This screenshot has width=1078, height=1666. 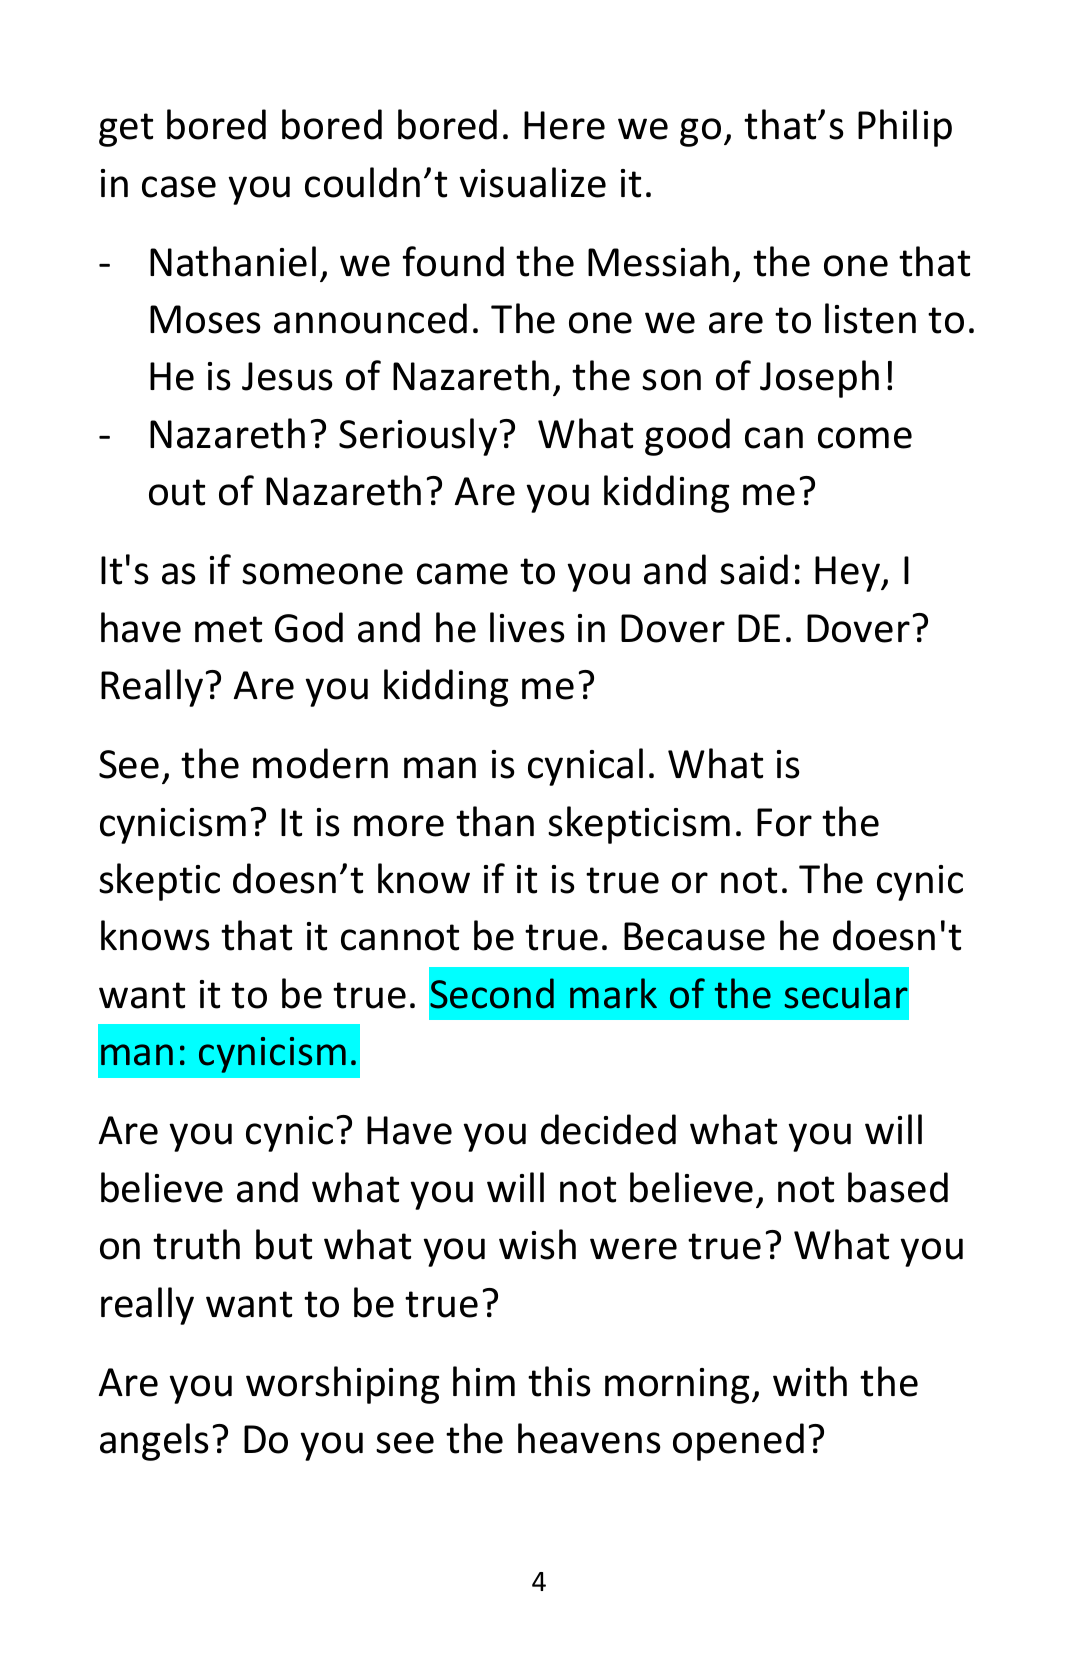 What do you see at coordinates (179, 187) in the screenshot?
I see `case` at bounding box center [179, 187].
